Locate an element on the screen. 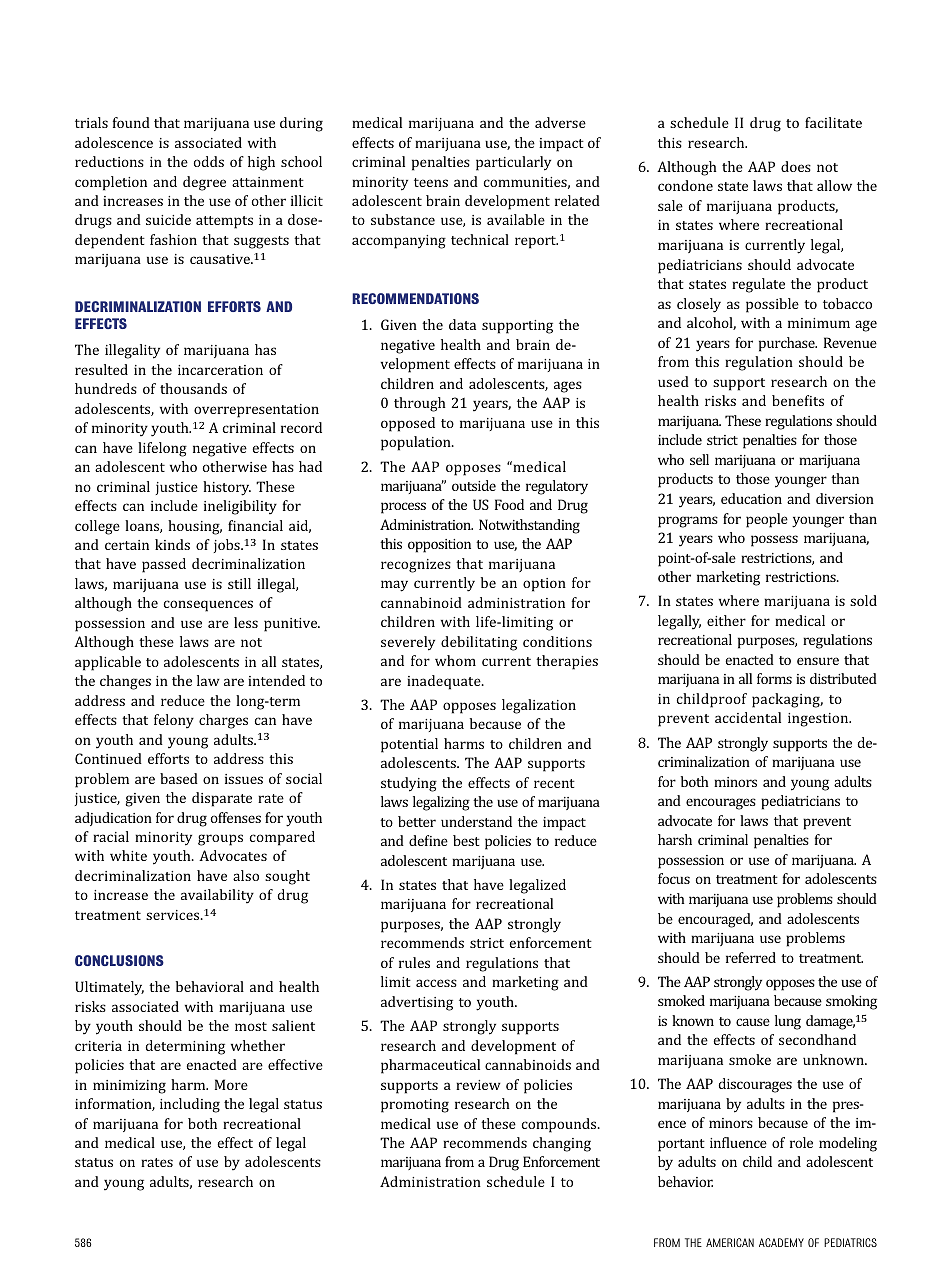  changing is located at coordinates (562, 1144).
